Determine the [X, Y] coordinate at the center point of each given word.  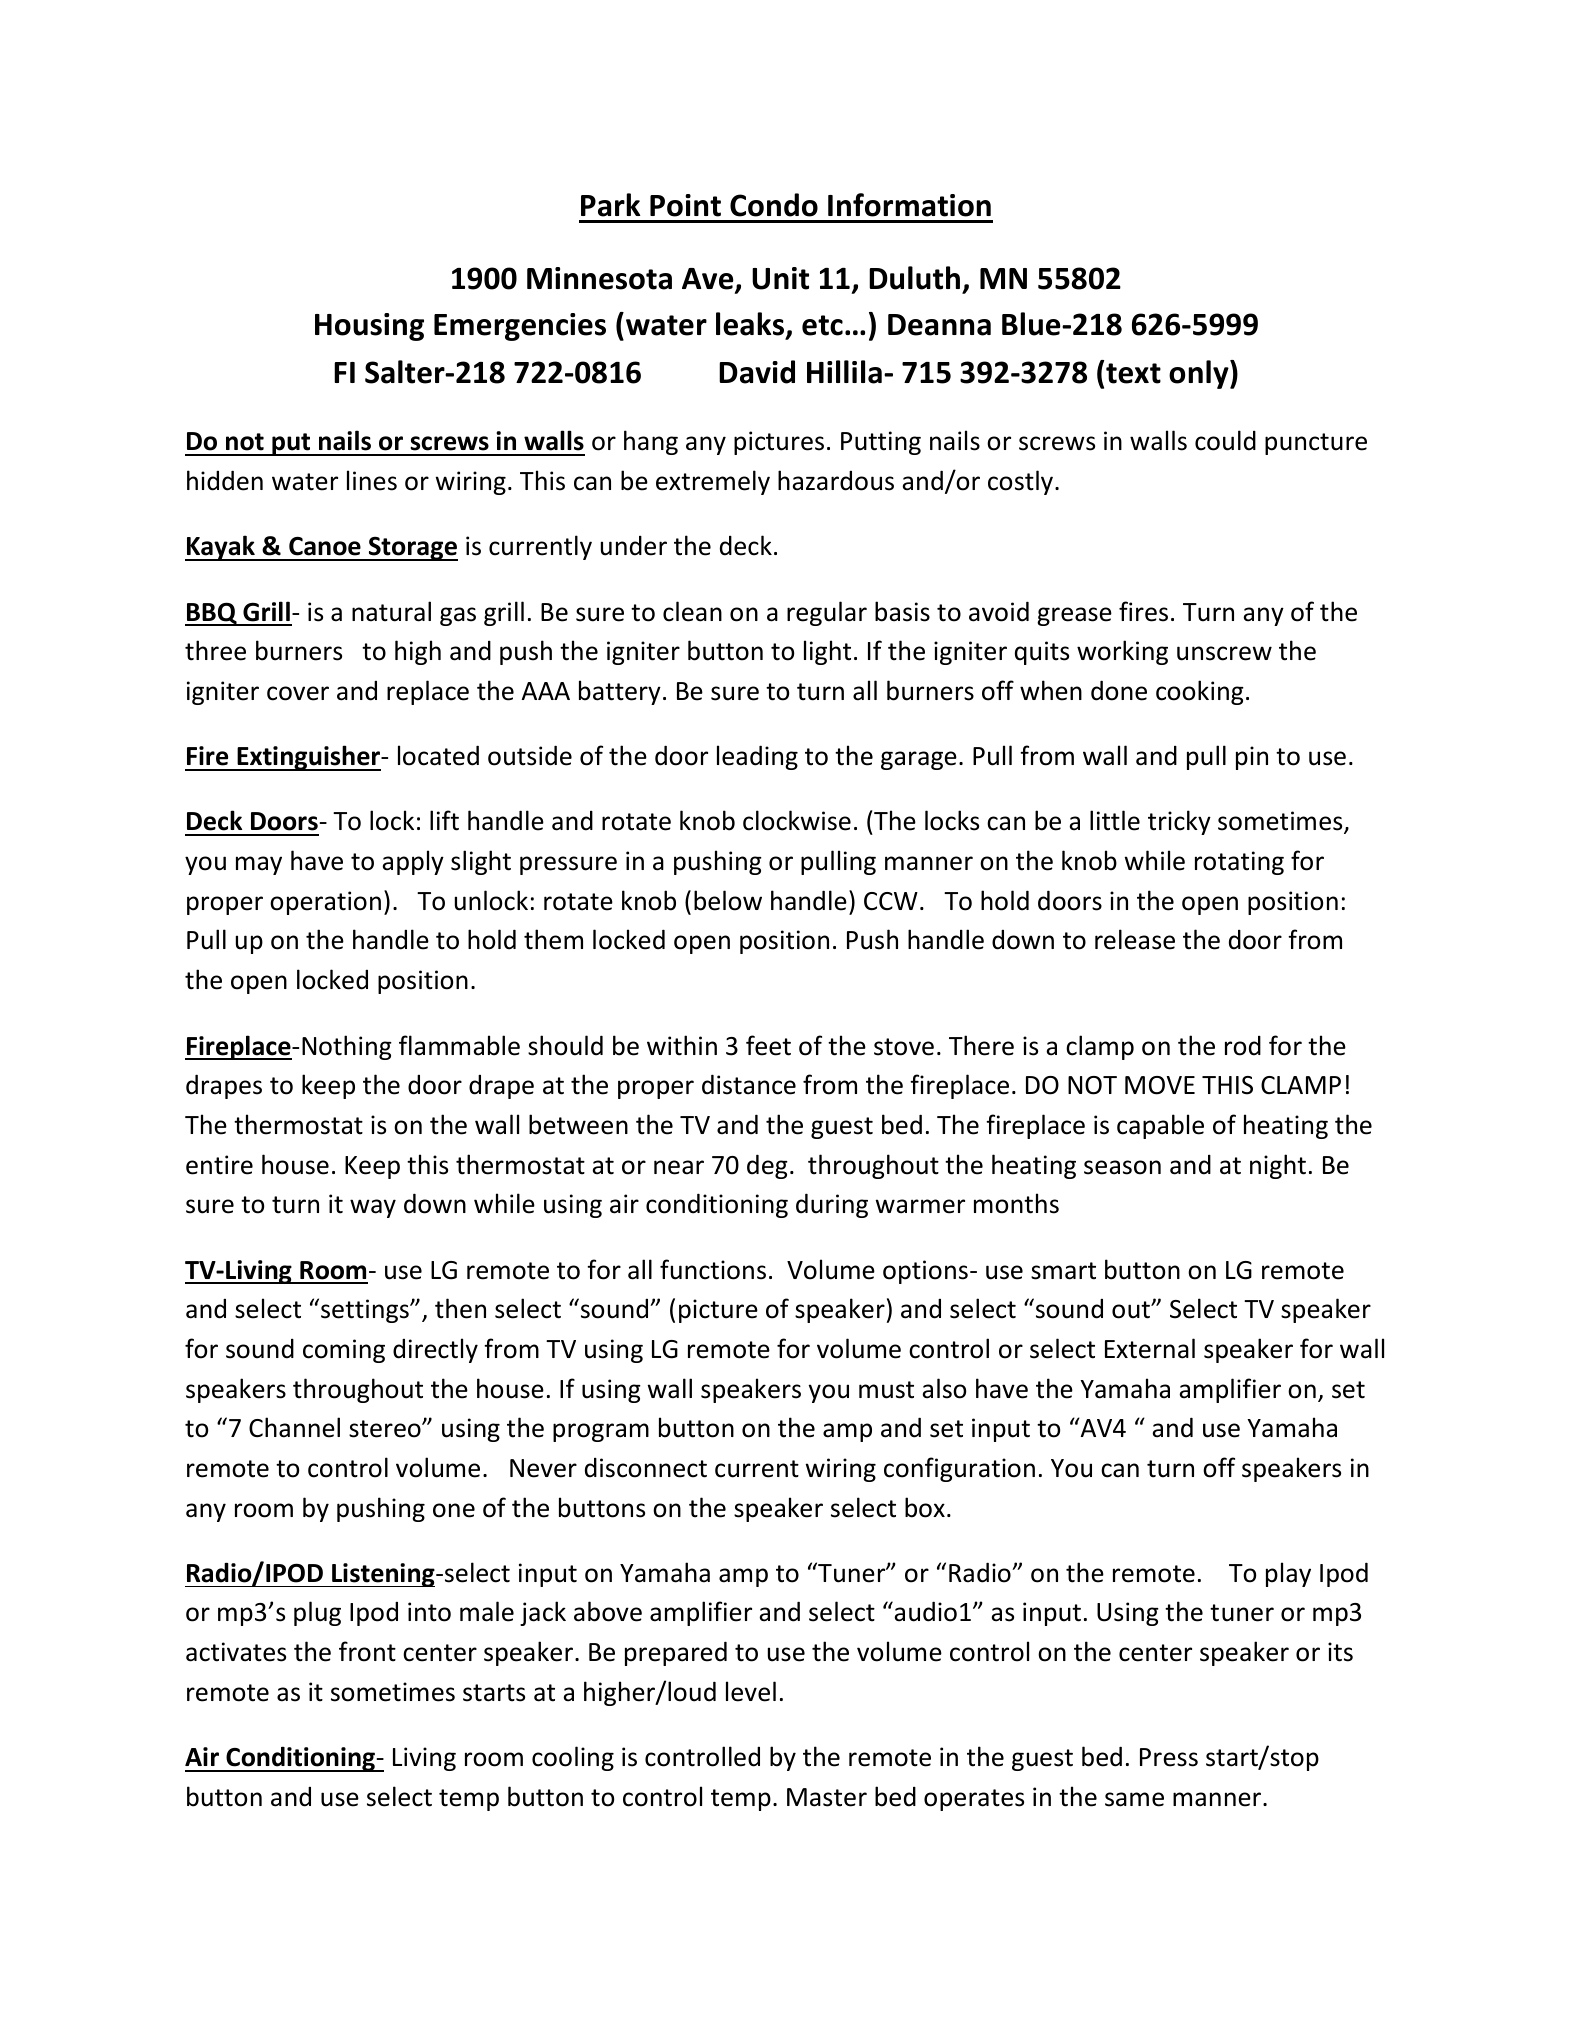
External [1150, 1348]
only [1200, 374]
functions [713, 1269]
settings [366, 1311]
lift [444, 820]
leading [757, 757]
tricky [1179, 822]
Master [827, 1797]
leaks [751, 325]
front [367, 1651]
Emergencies [520, 327]
